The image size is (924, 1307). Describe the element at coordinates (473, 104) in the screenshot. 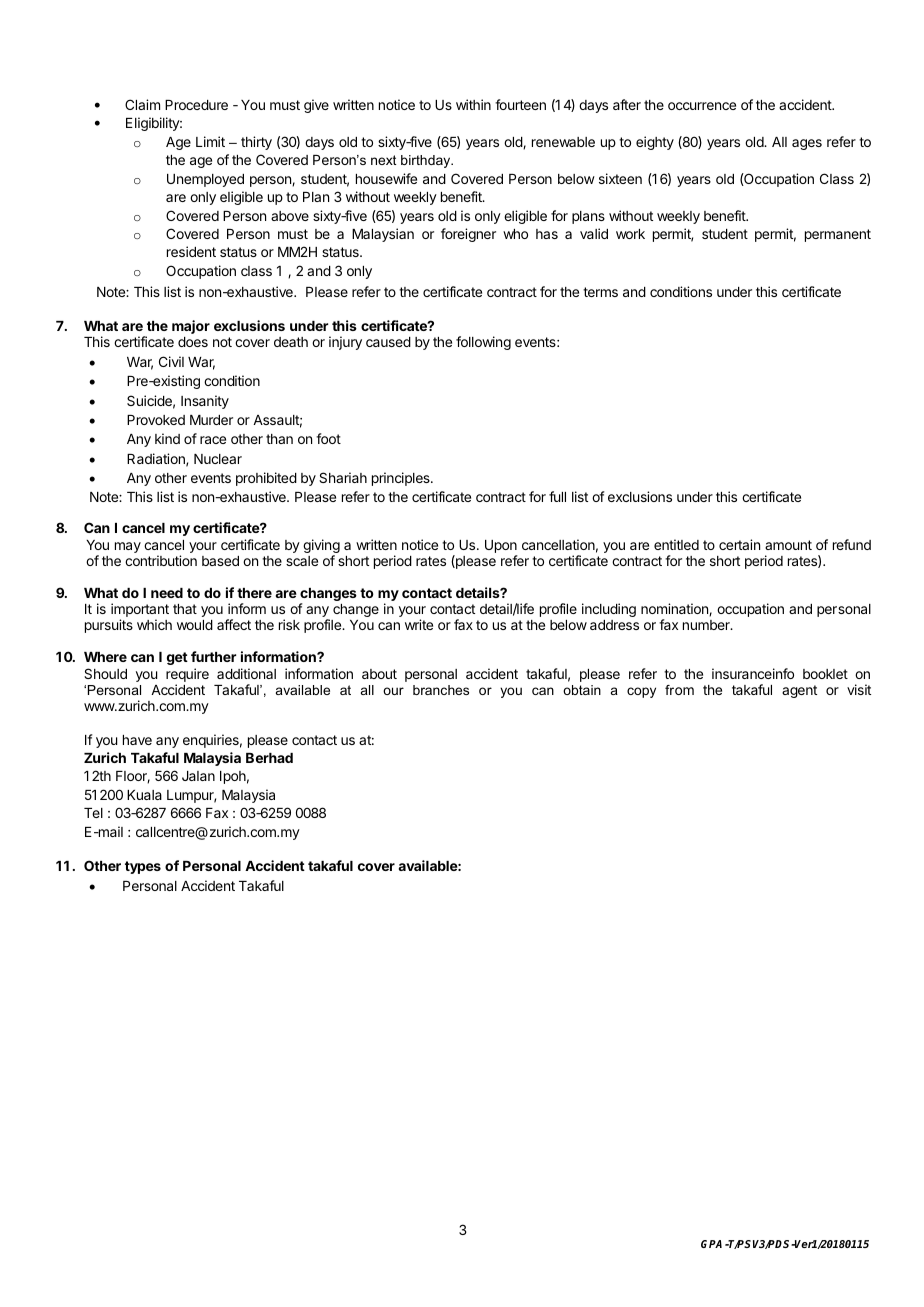

I see `within` at that location.
